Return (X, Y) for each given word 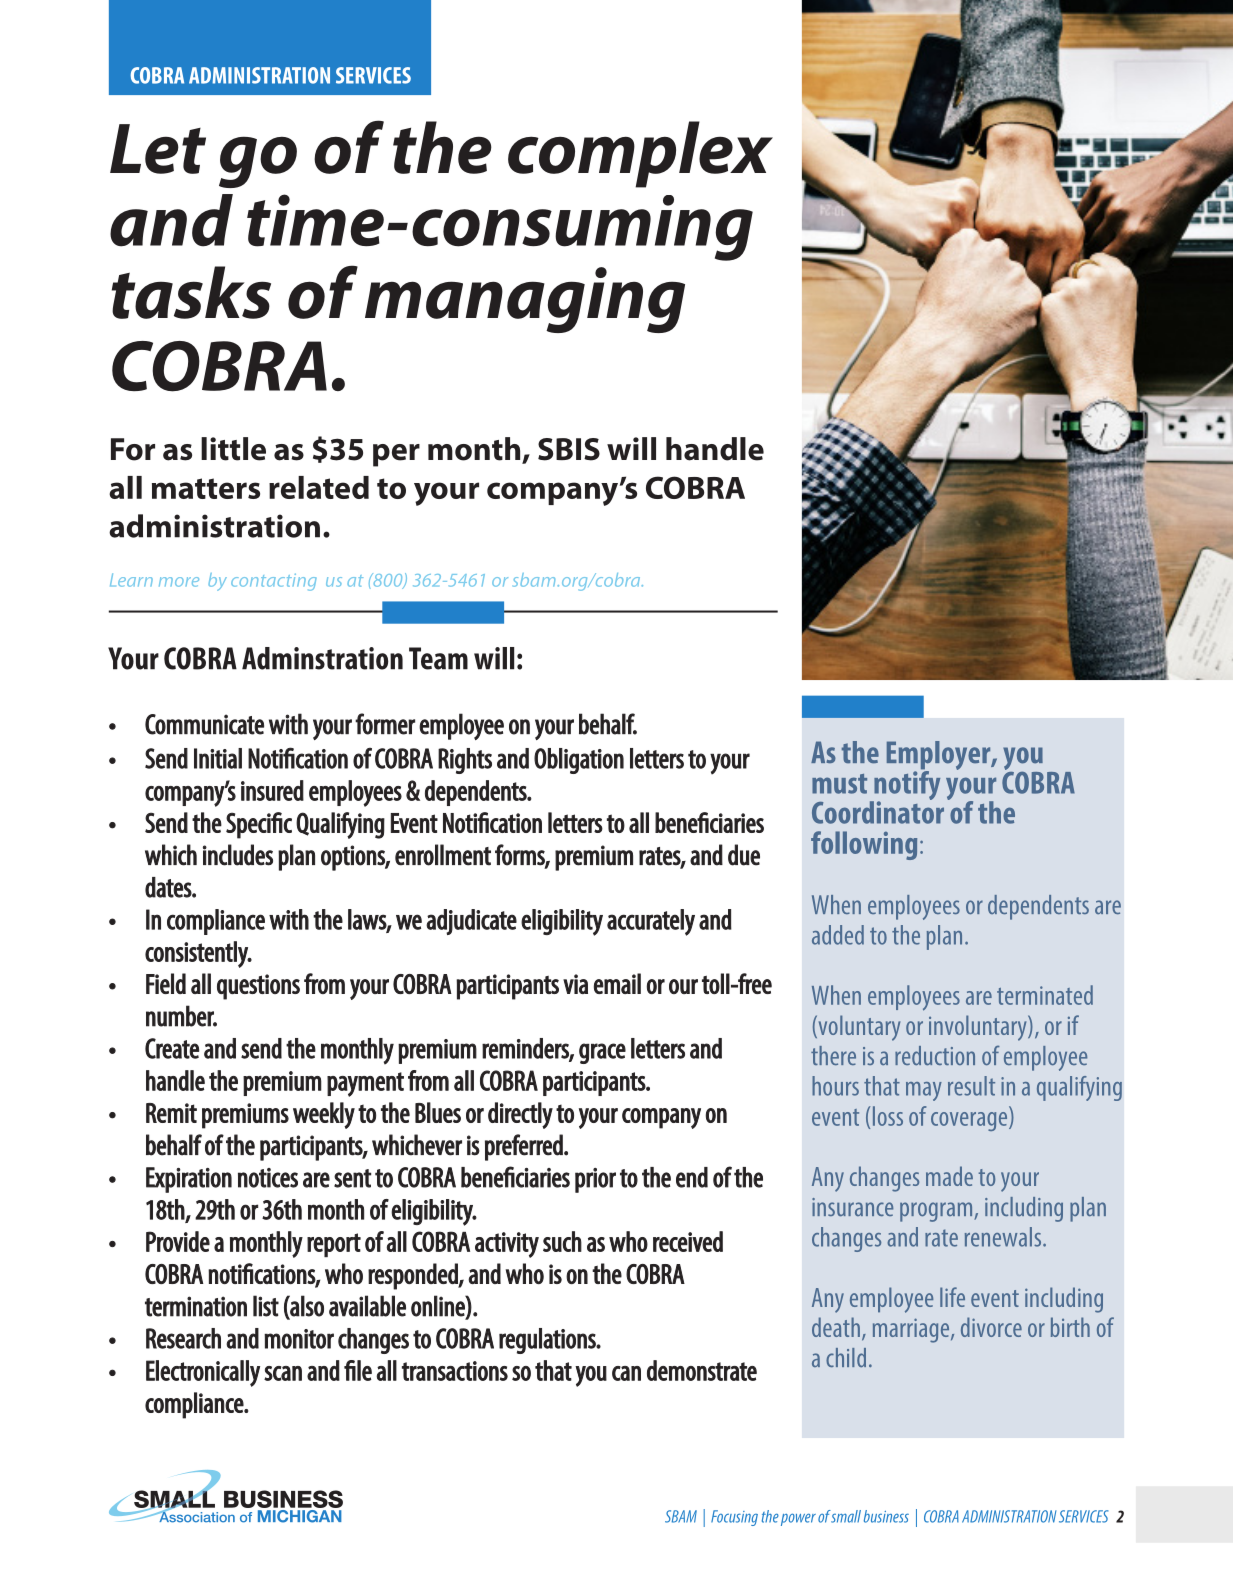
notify (906, 785)
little (233, 449)
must (839, 784)
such (562, 1241)
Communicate (204, 724)
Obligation (579, 761)
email (617, 983)
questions (258, 987)
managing (525, 300)
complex (640, 154)
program (937, 1212)
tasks (191, 292)
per (396, 455)
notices (268, 1178)
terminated (1045, 995)
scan (283, 1373)
